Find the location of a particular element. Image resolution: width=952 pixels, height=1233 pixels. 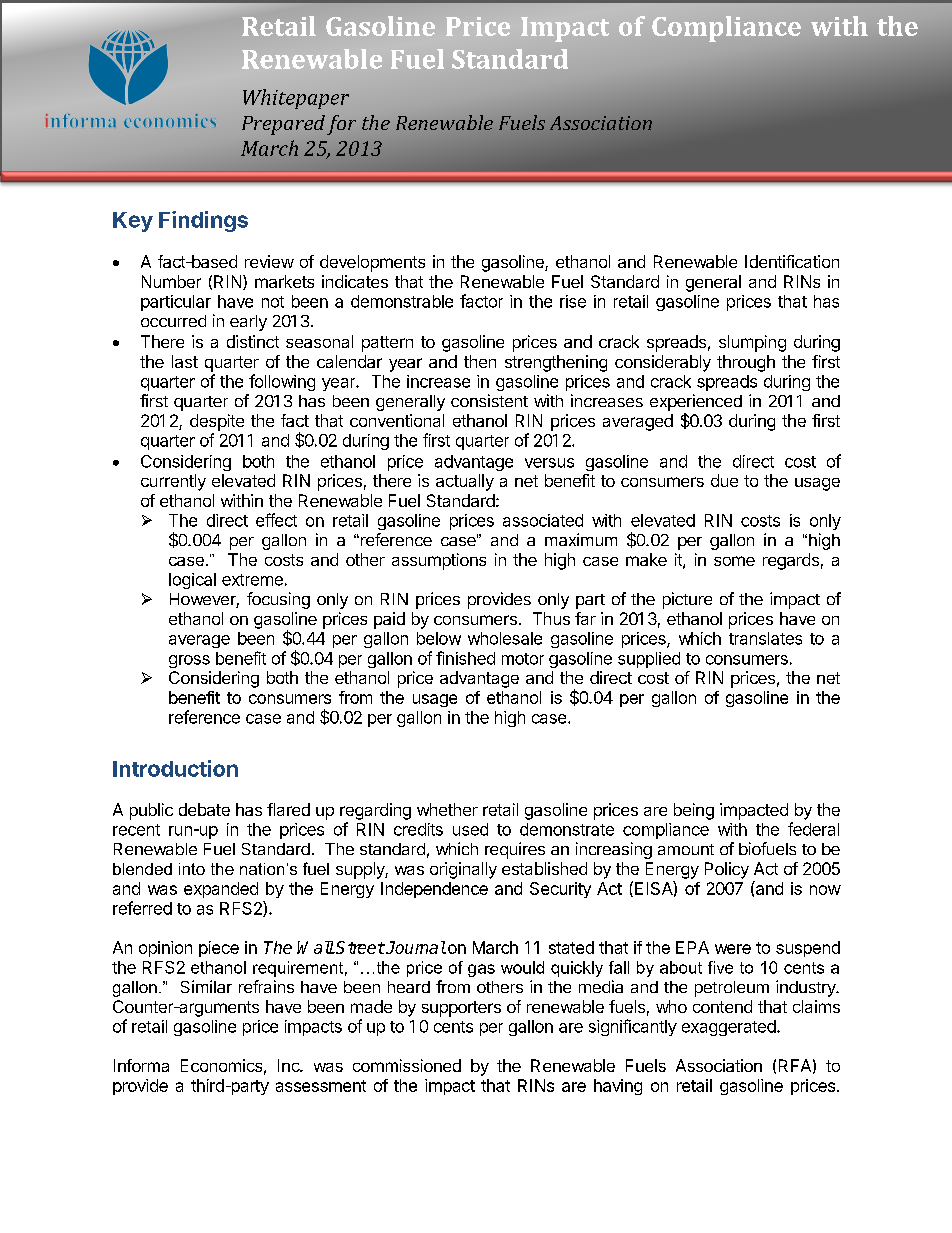

supporters is located at coordinates (461, 1009).
